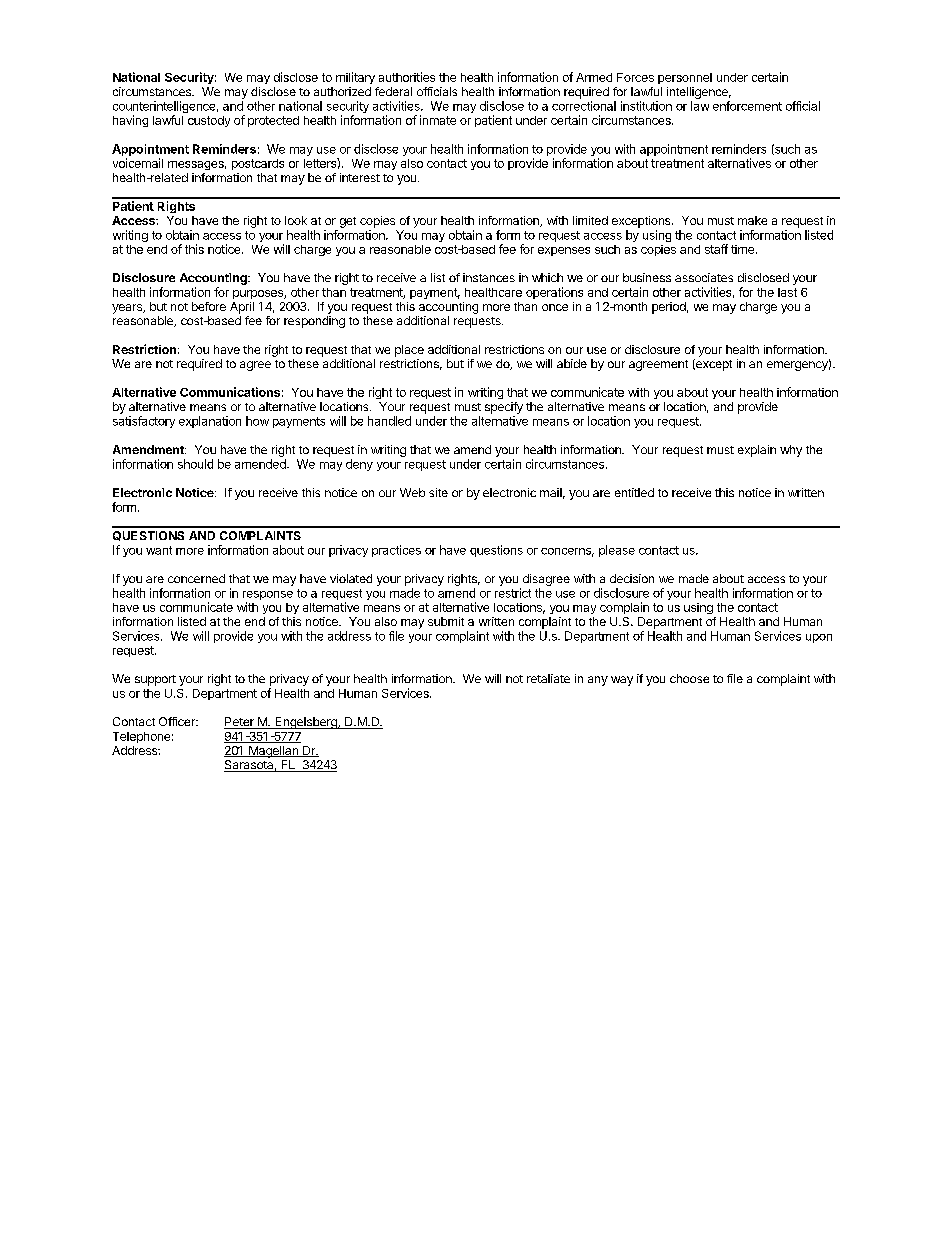  I want to click on look, so click(296, 220).
